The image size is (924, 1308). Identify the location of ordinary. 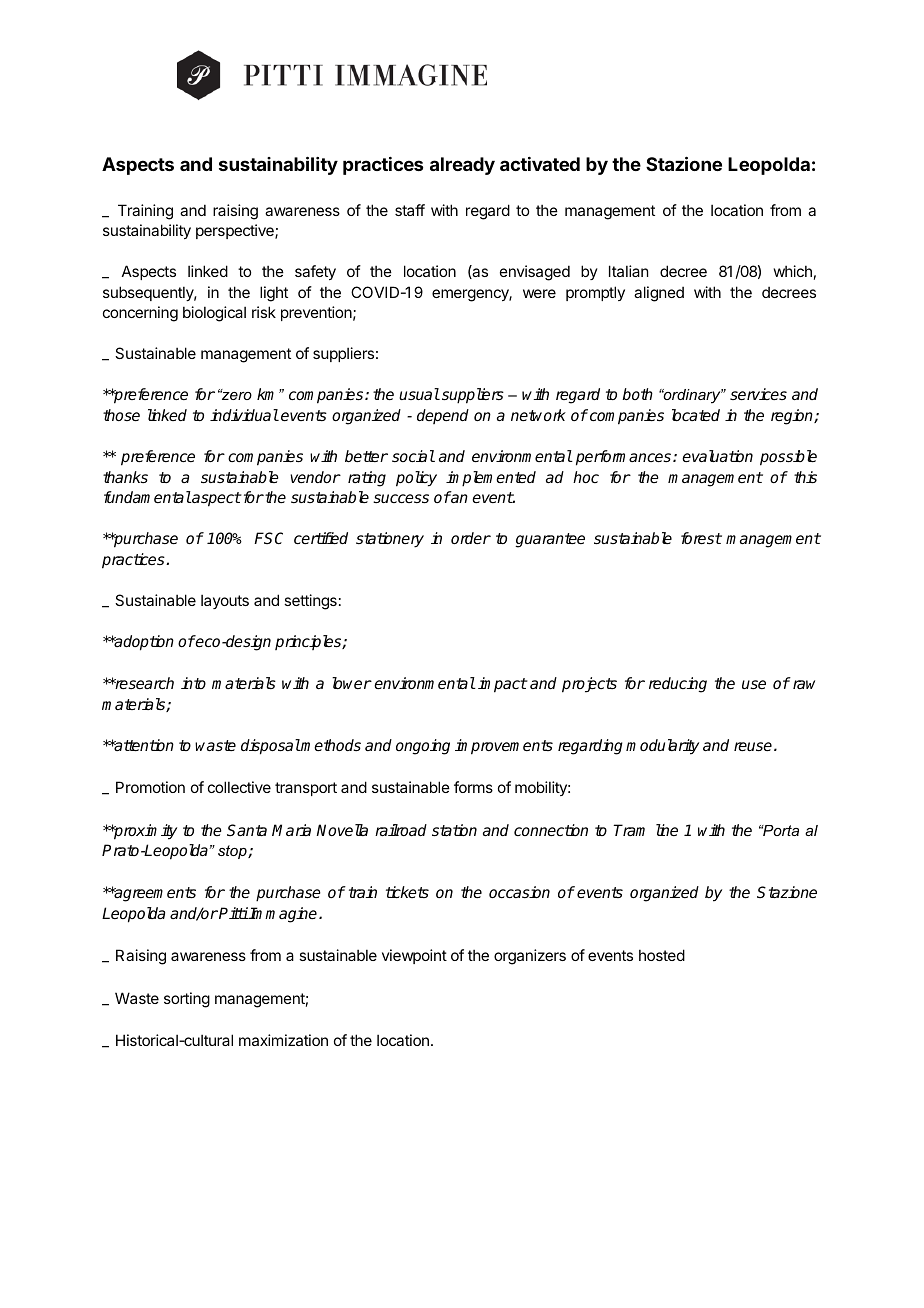
(692, 396).
